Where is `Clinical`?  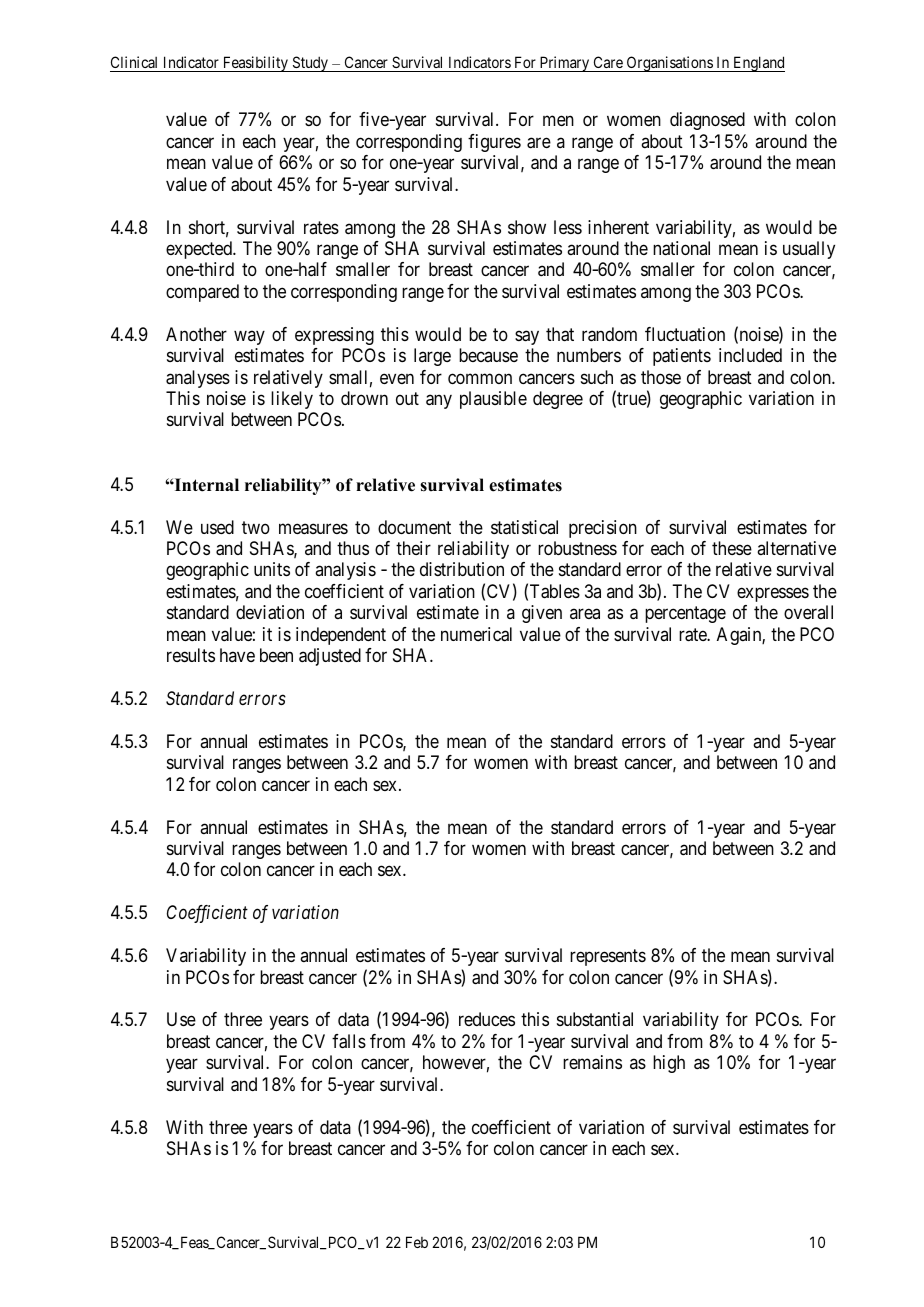 Clinical is located at coordinates (135, 64).
